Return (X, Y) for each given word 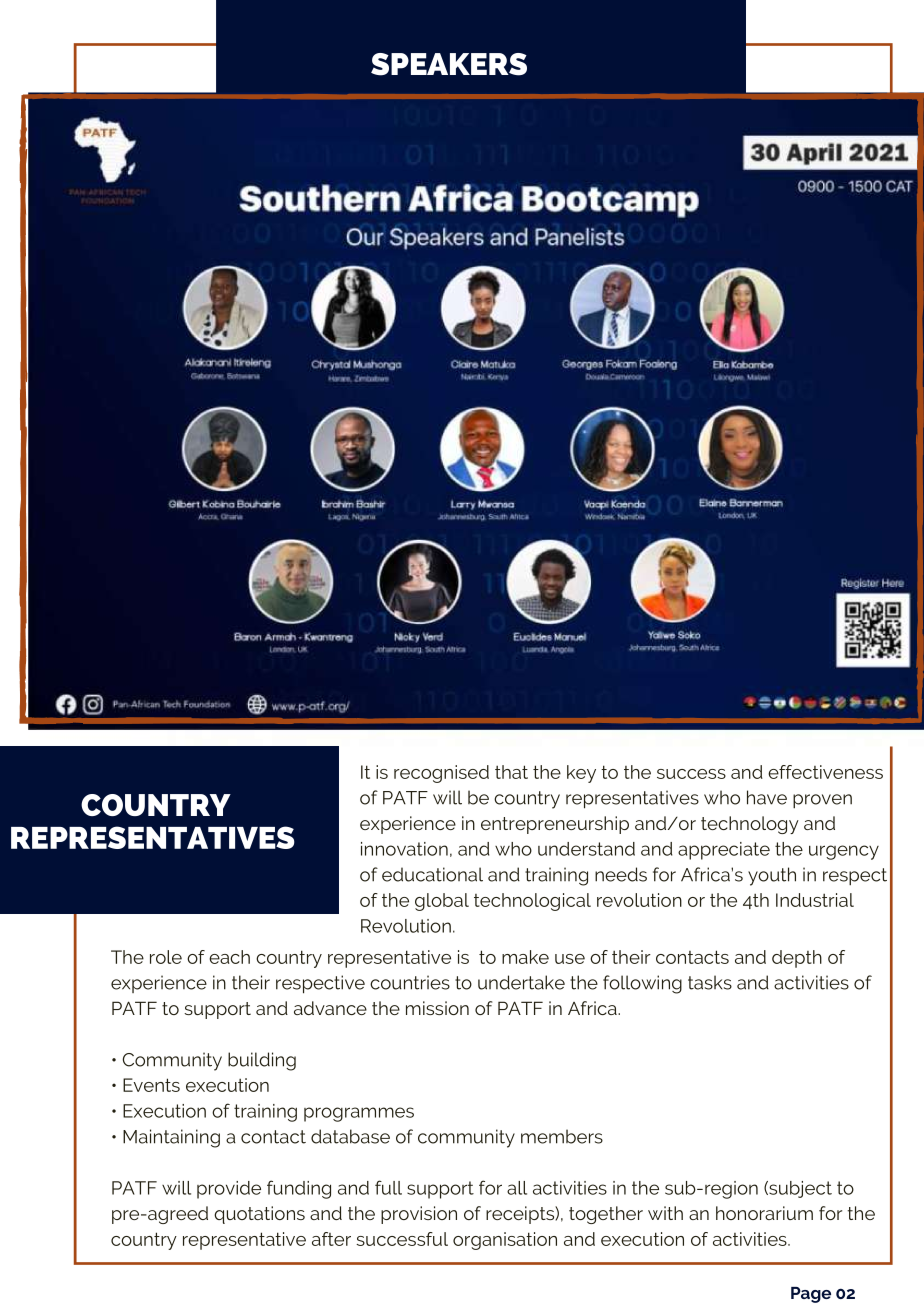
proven (822, 801)
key (581, 774)
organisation (505, 1241)
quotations (259, 1215)
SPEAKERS (449, 64)
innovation (404, 849)
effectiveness (825, 772)
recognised (441, 774)
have (767, 797)
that (511, 772)
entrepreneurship (555, 825)
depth (797, 959)
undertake (521, 982)
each (229, 957)
